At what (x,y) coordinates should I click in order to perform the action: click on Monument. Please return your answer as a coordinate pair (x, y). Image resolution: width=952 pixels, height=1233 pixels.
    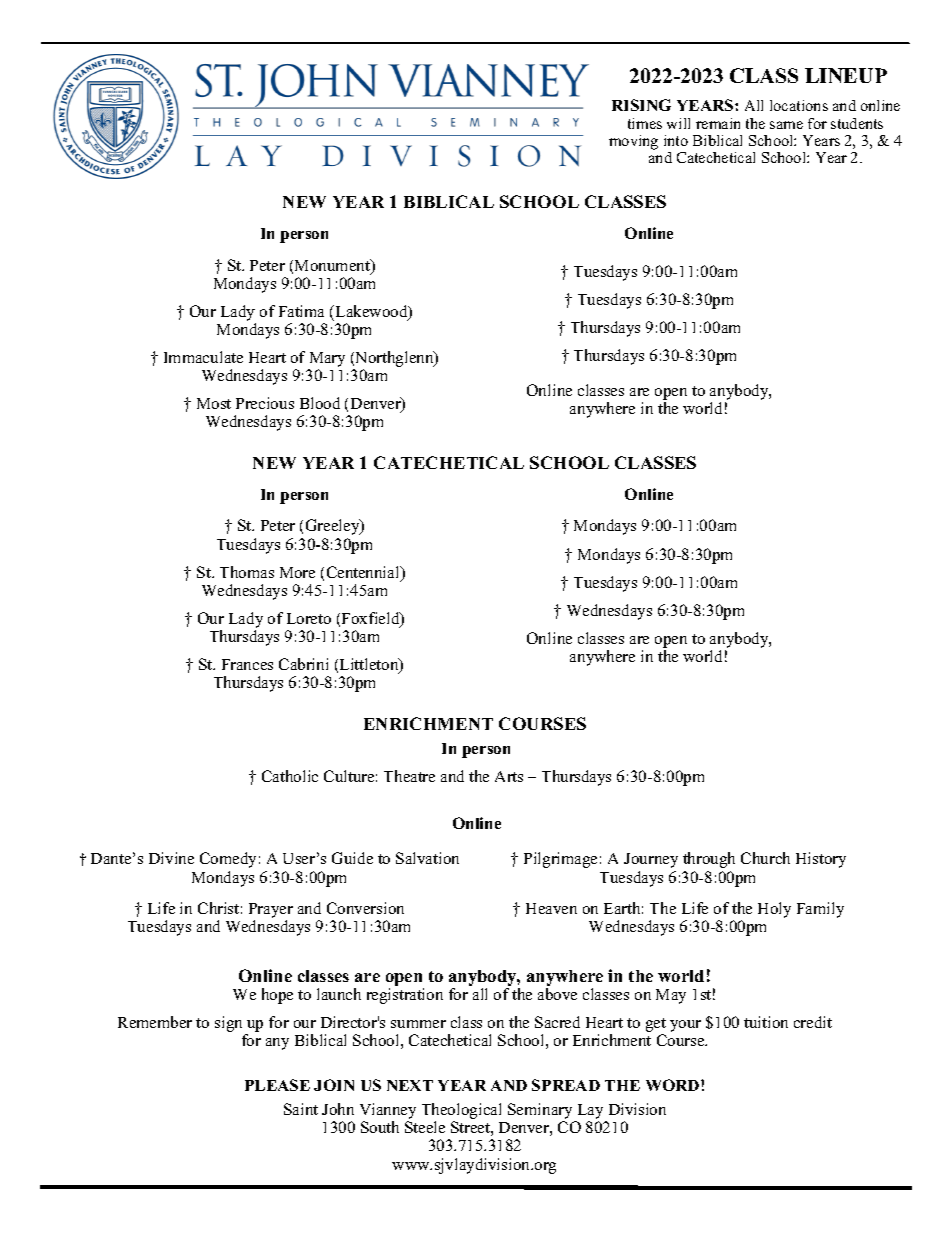
    Looking at the image, I should click on (334, 266).
